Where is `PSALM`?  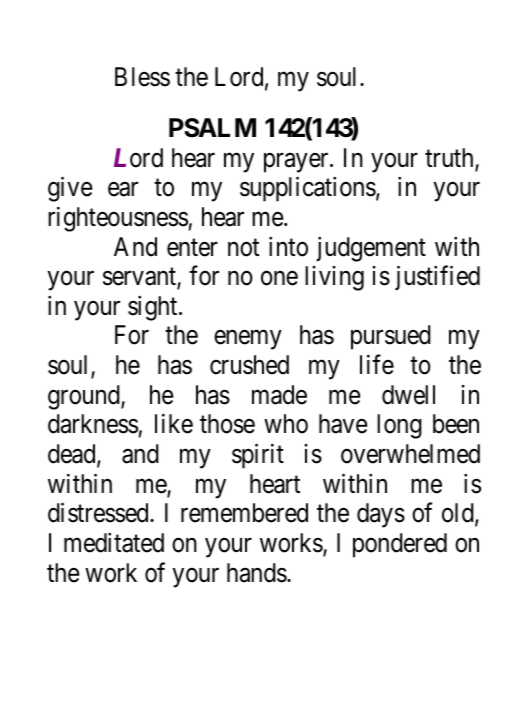 PSALM is located at coordinates (212, 128).
